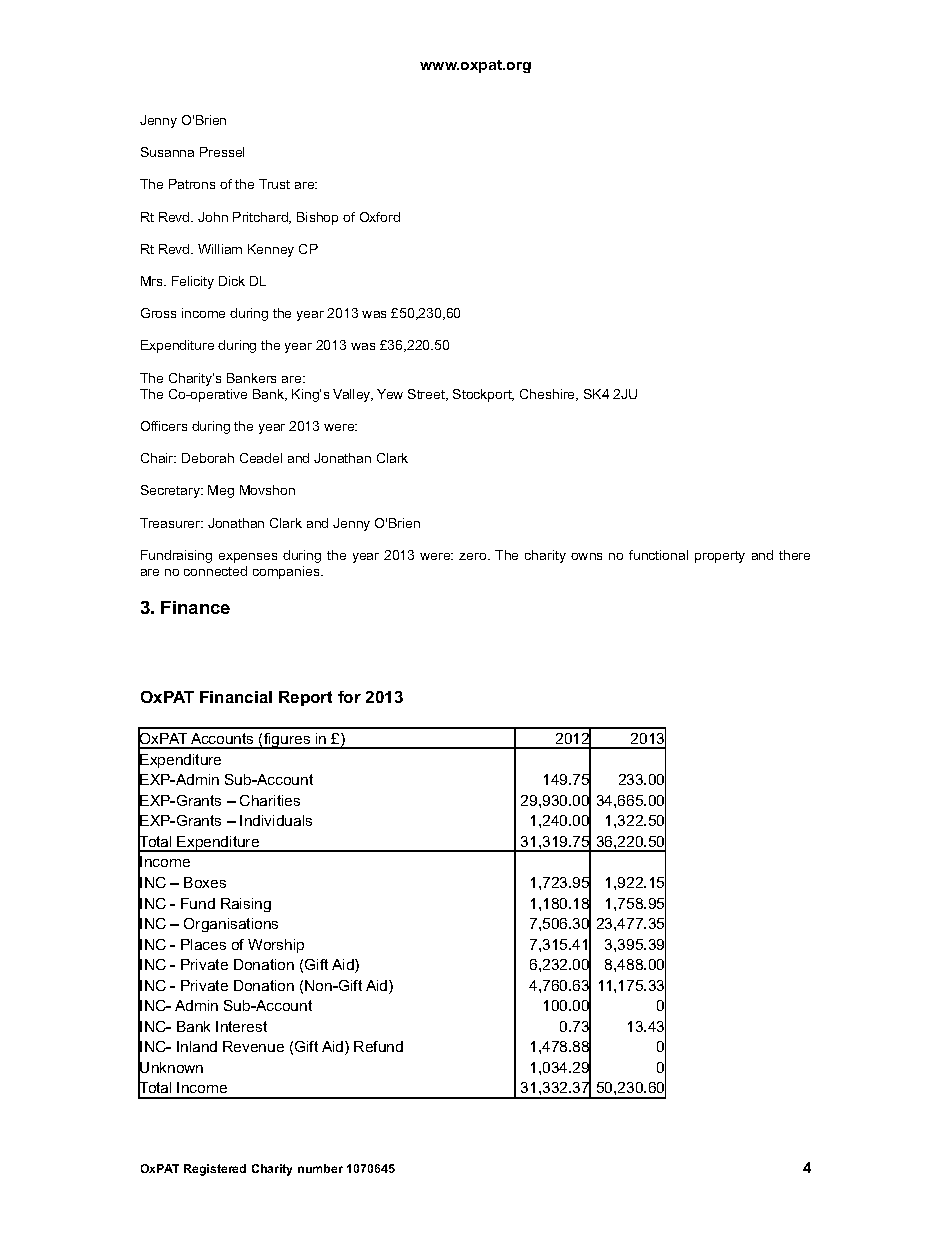 Image resolution: width=952 pixels, height=1233 pixels. I want to click on functional, so click(658, 555).
